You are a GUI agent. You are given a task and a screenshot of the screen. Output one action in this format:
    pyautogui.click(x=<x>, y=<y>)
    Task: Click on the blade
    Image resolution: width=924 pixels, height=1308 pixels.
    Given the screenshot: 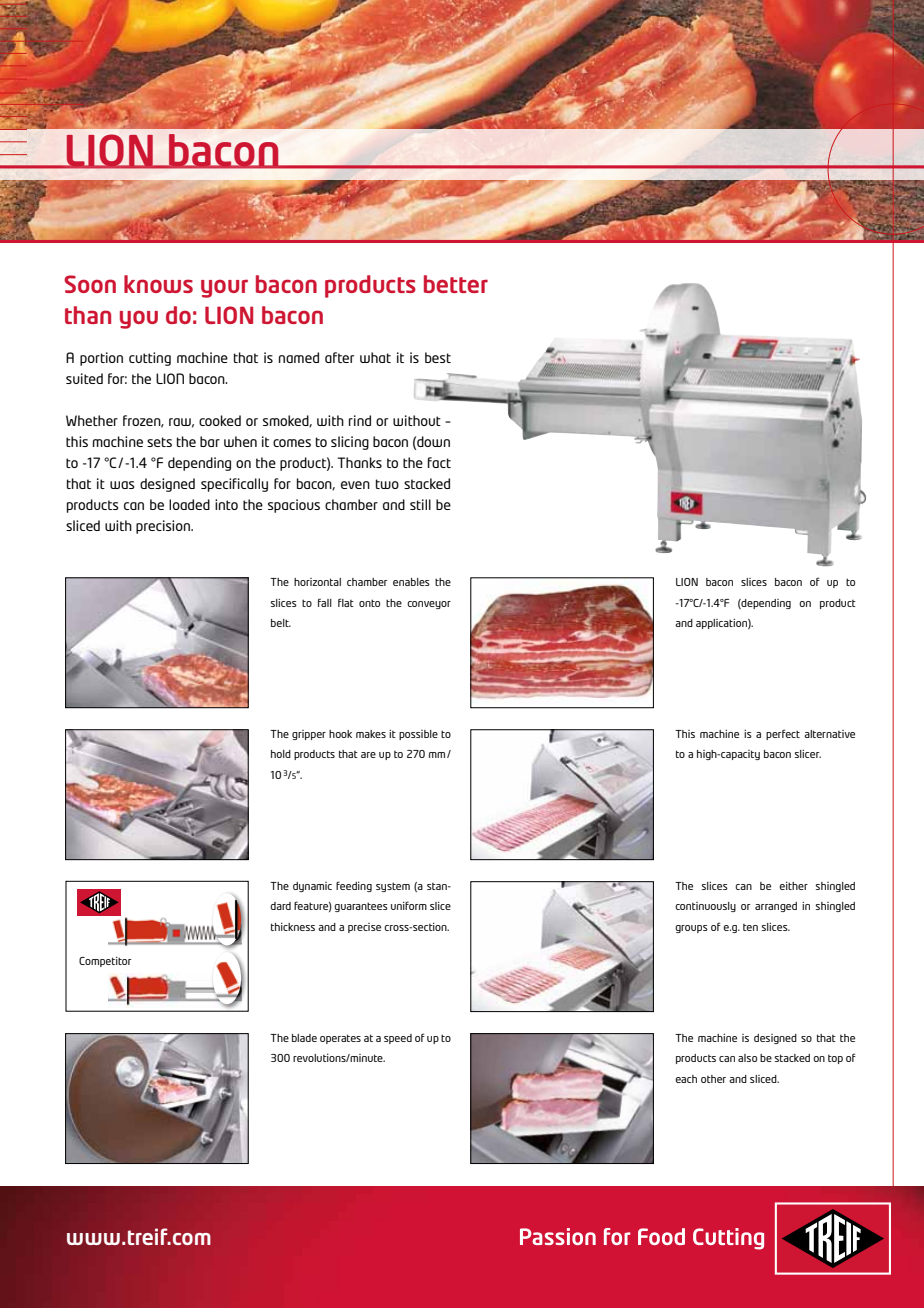 What is the action you would take?
    pyautogui.click(x=304, y=1038)
